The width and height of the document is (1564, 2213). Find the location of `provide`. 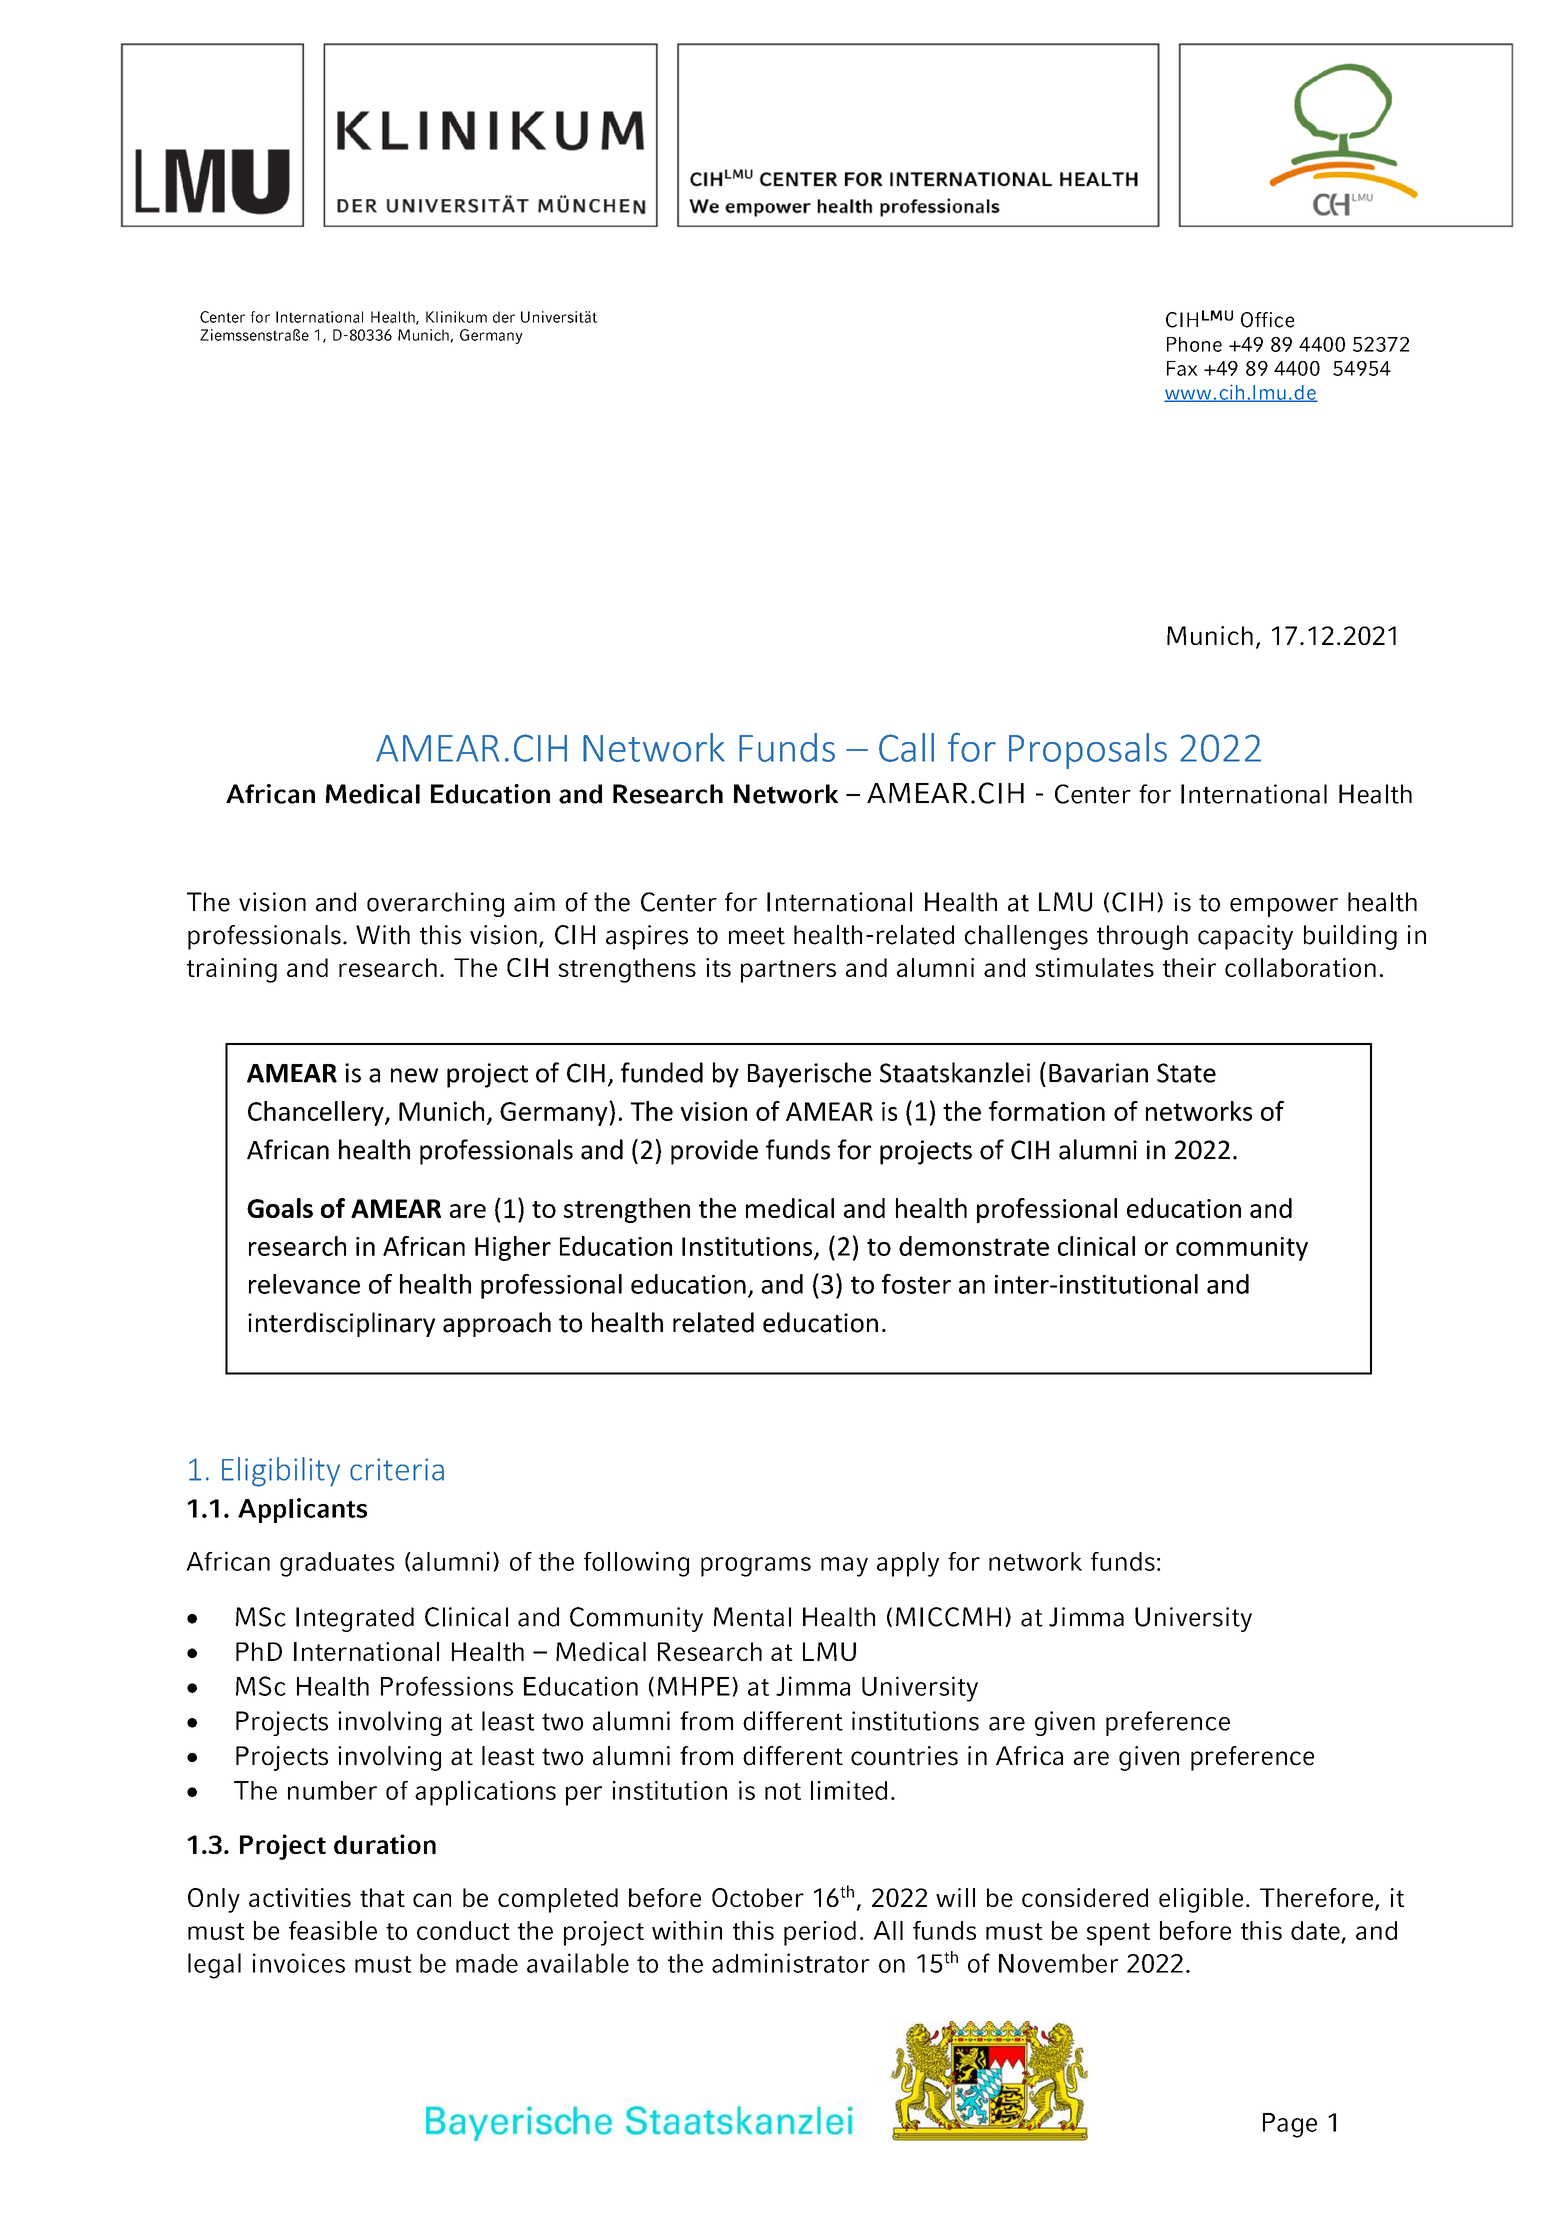

provide is located at coordinates (714, 1152).
